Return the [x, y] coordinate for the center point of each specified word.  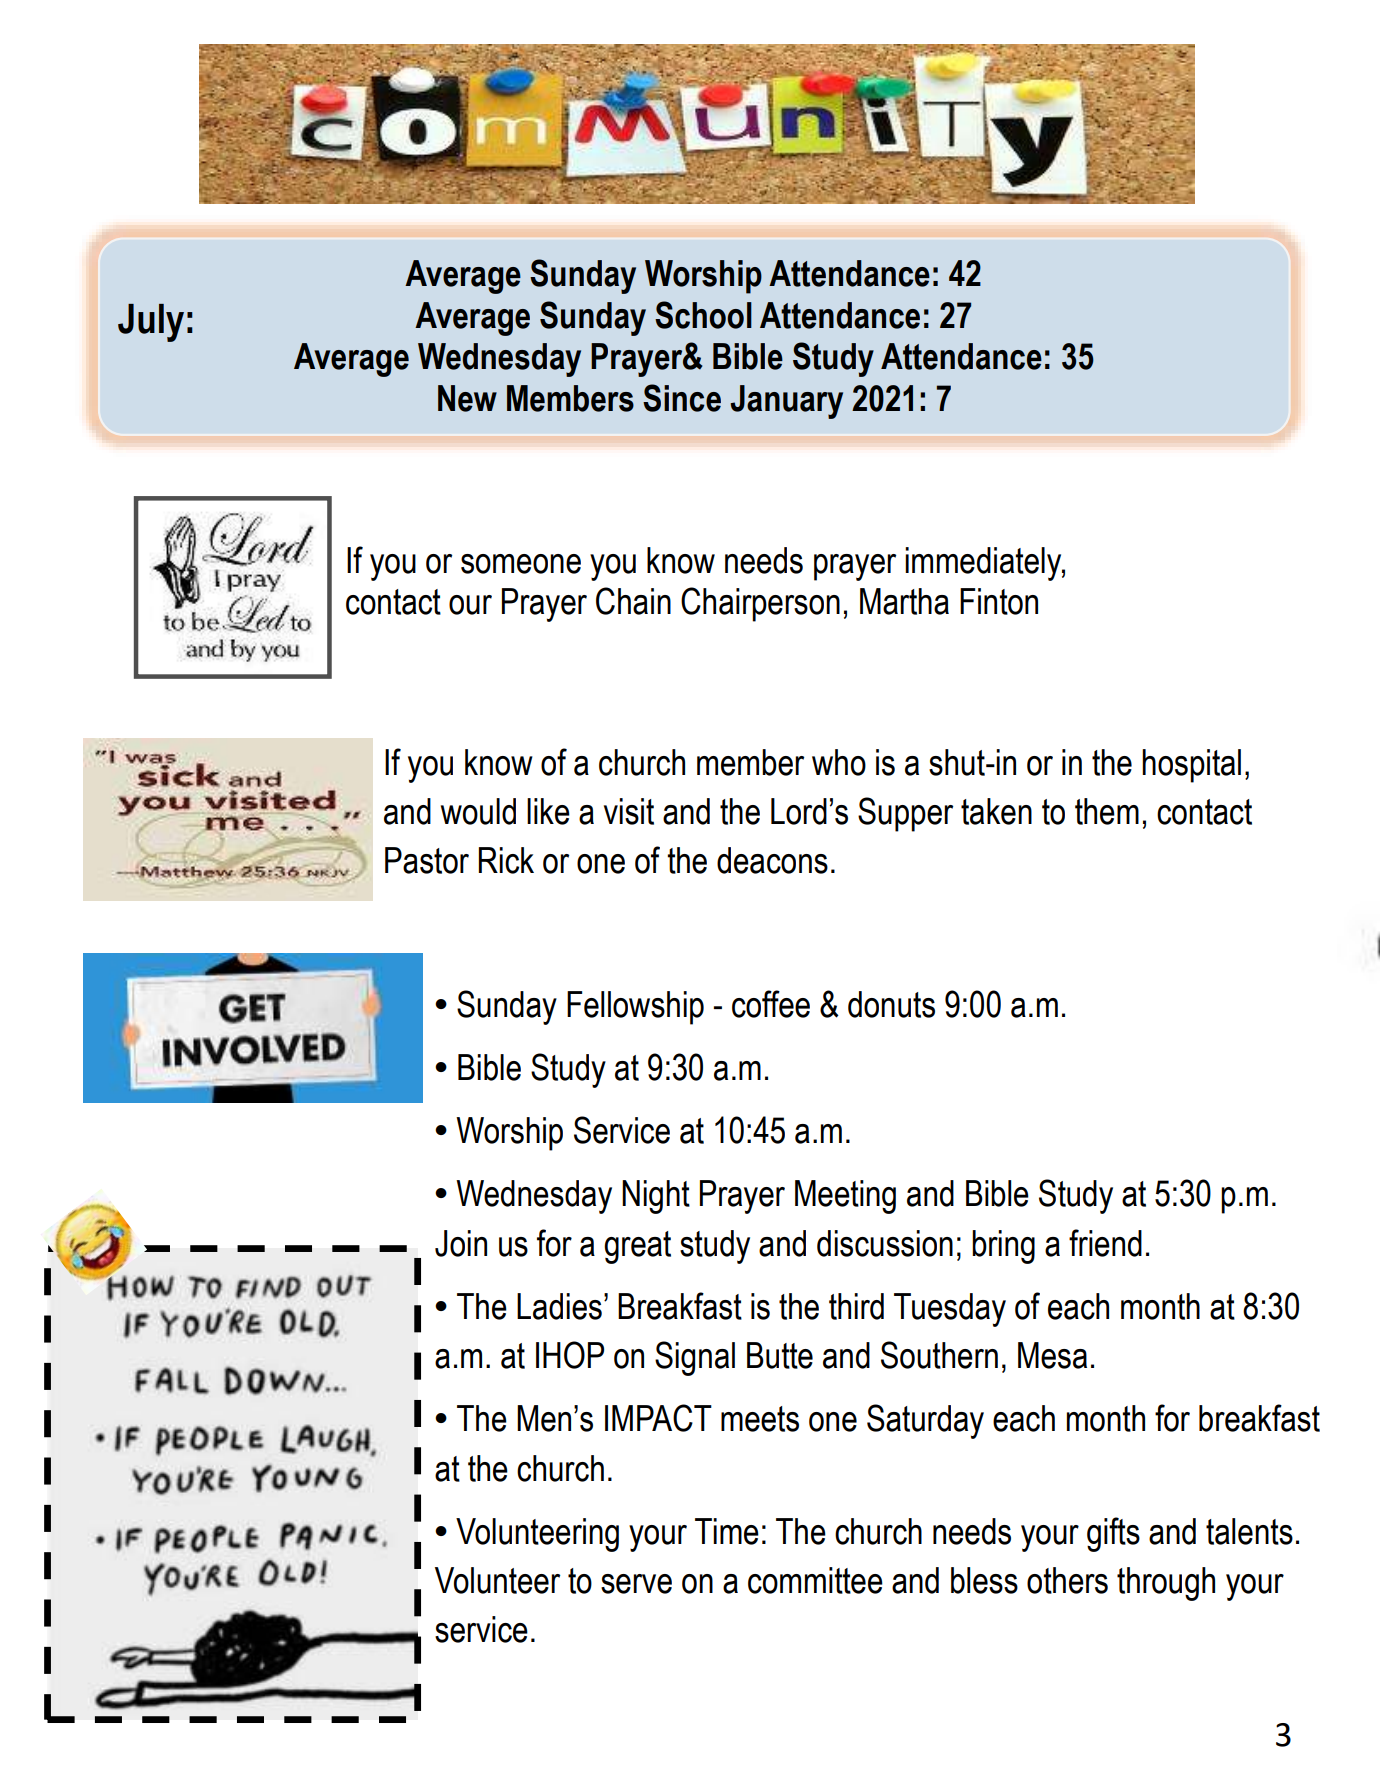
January [786, 402]
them [1107, 811]
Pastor [427, 860]
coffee [771, 1004]
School [703, 315]
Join [461, 1243]
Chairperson [760, 604]
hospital [1191, 766]
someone [521, 564]
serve [636, 1584]
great [637, 1247]
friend [1105, 1243]
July [151, 323]
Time [727, 1531]
